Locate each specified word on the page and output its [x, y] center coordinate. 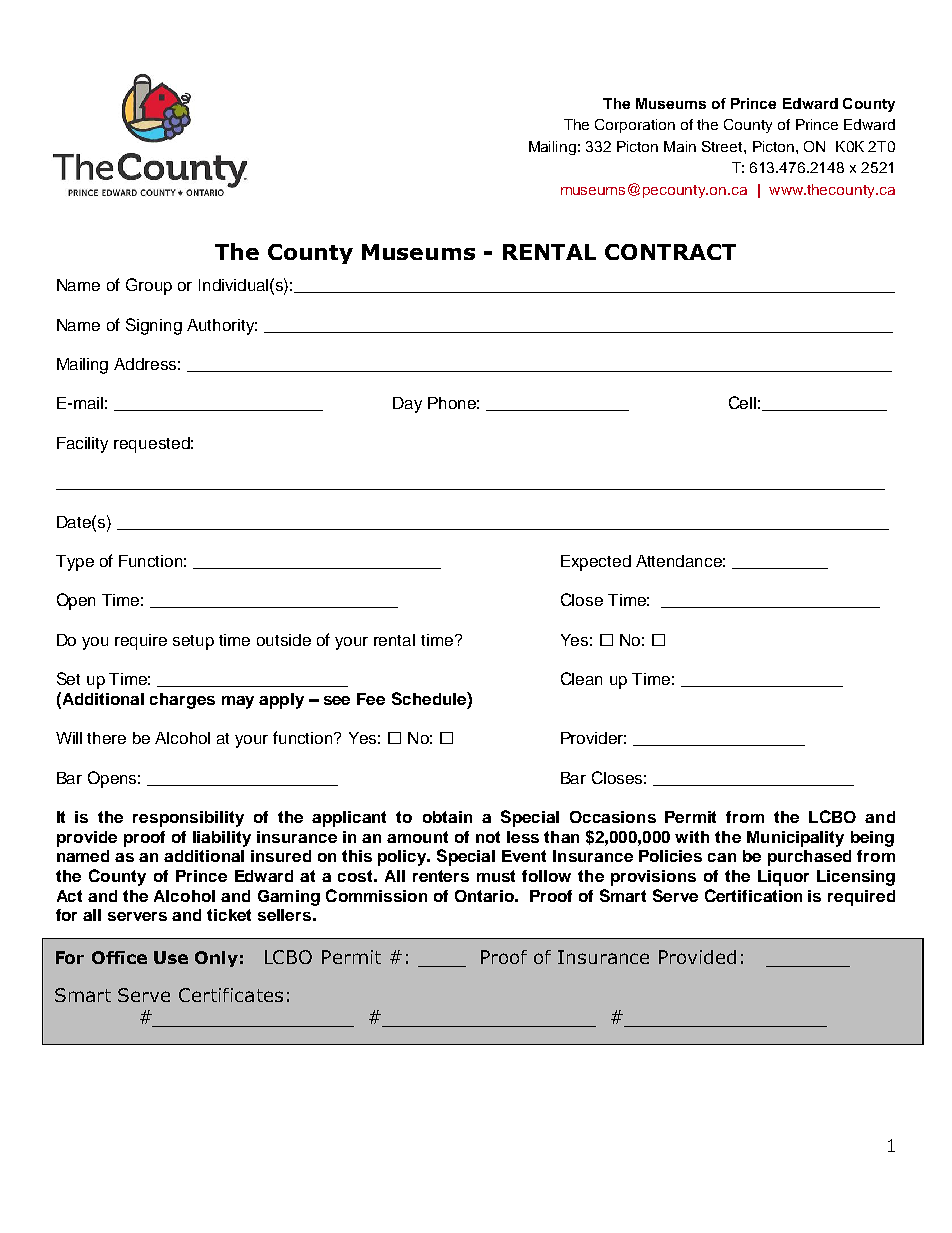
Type [75, 563]
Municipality [795, 839]
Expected [596, 563]
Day [407, 405]
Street [723, 146]
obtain [447, 817]
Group [149, 286]
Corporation [635, 126]
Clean [581, 678]
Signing [154, 326]
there [106, 738]
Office [119, 957]
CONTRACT [670, 252]
